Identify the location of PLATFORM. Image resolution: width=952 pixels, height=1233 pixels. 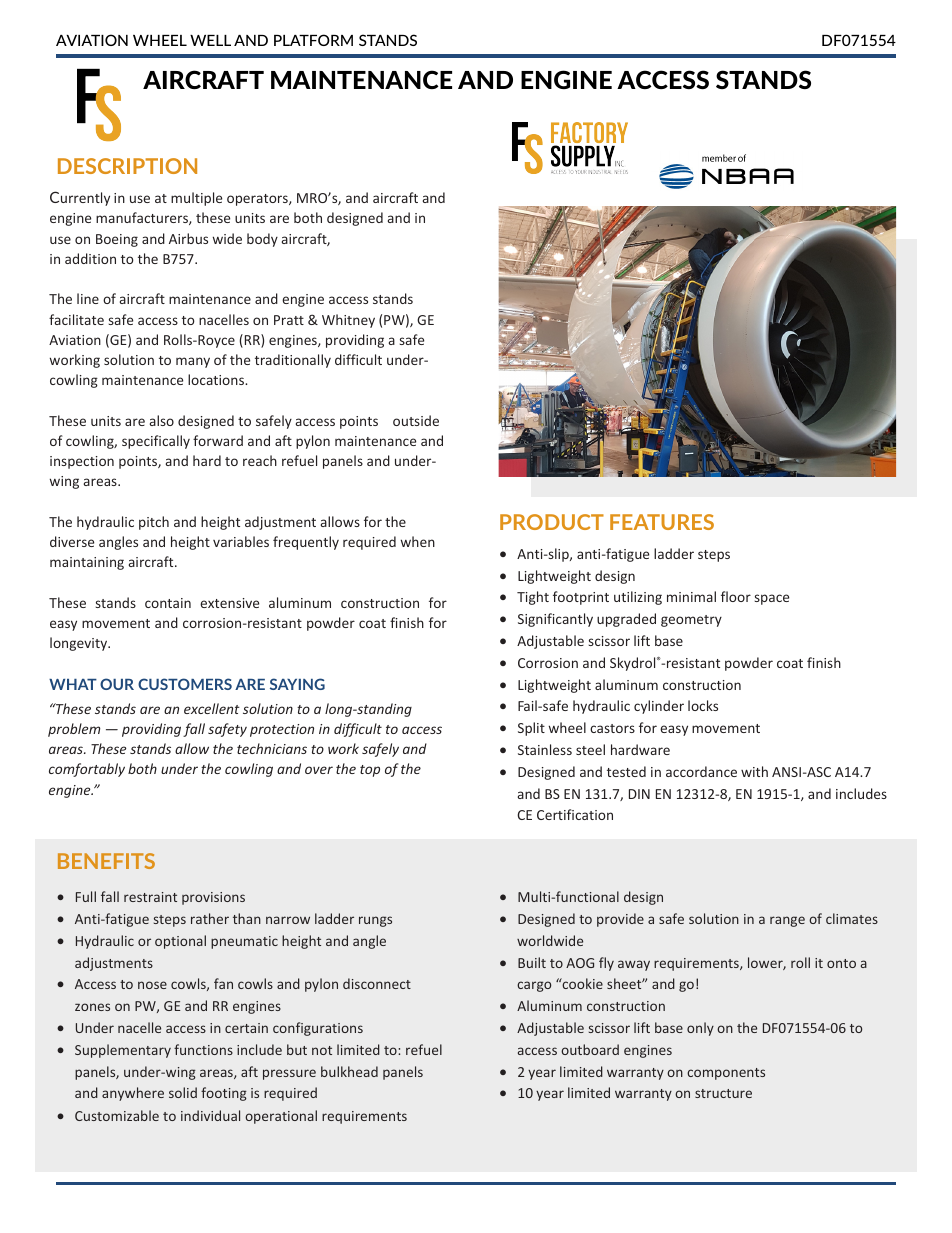
(313, 40).
